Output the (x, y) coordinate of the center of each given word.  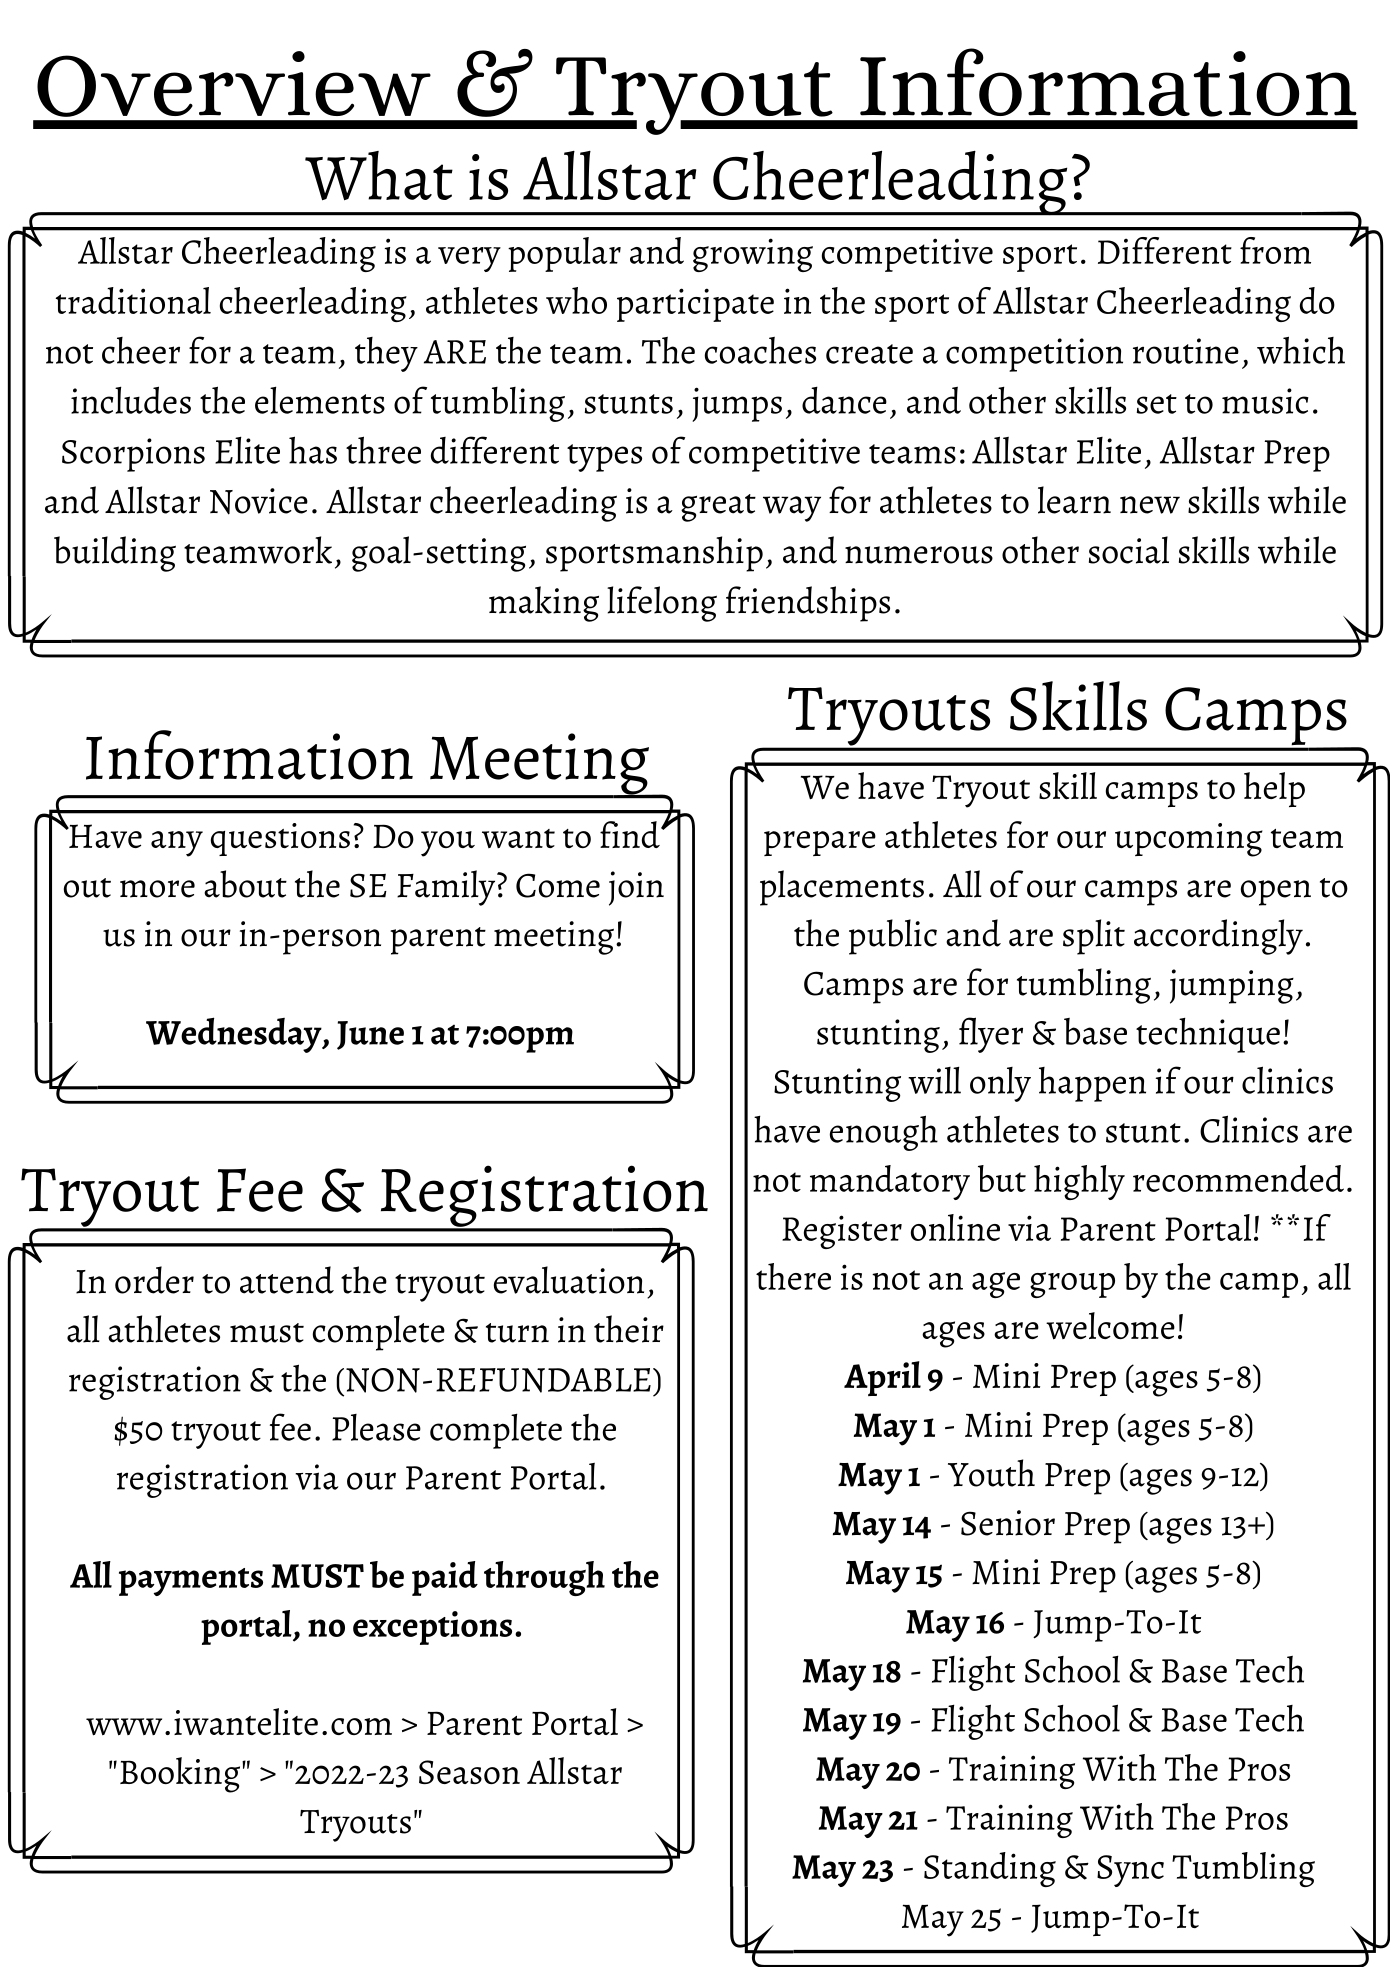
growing (753, 255)
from (1275, 250)
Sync (1130, 1871)
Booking (181, 1775)
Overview (234, 84)
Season (469, 1772)
